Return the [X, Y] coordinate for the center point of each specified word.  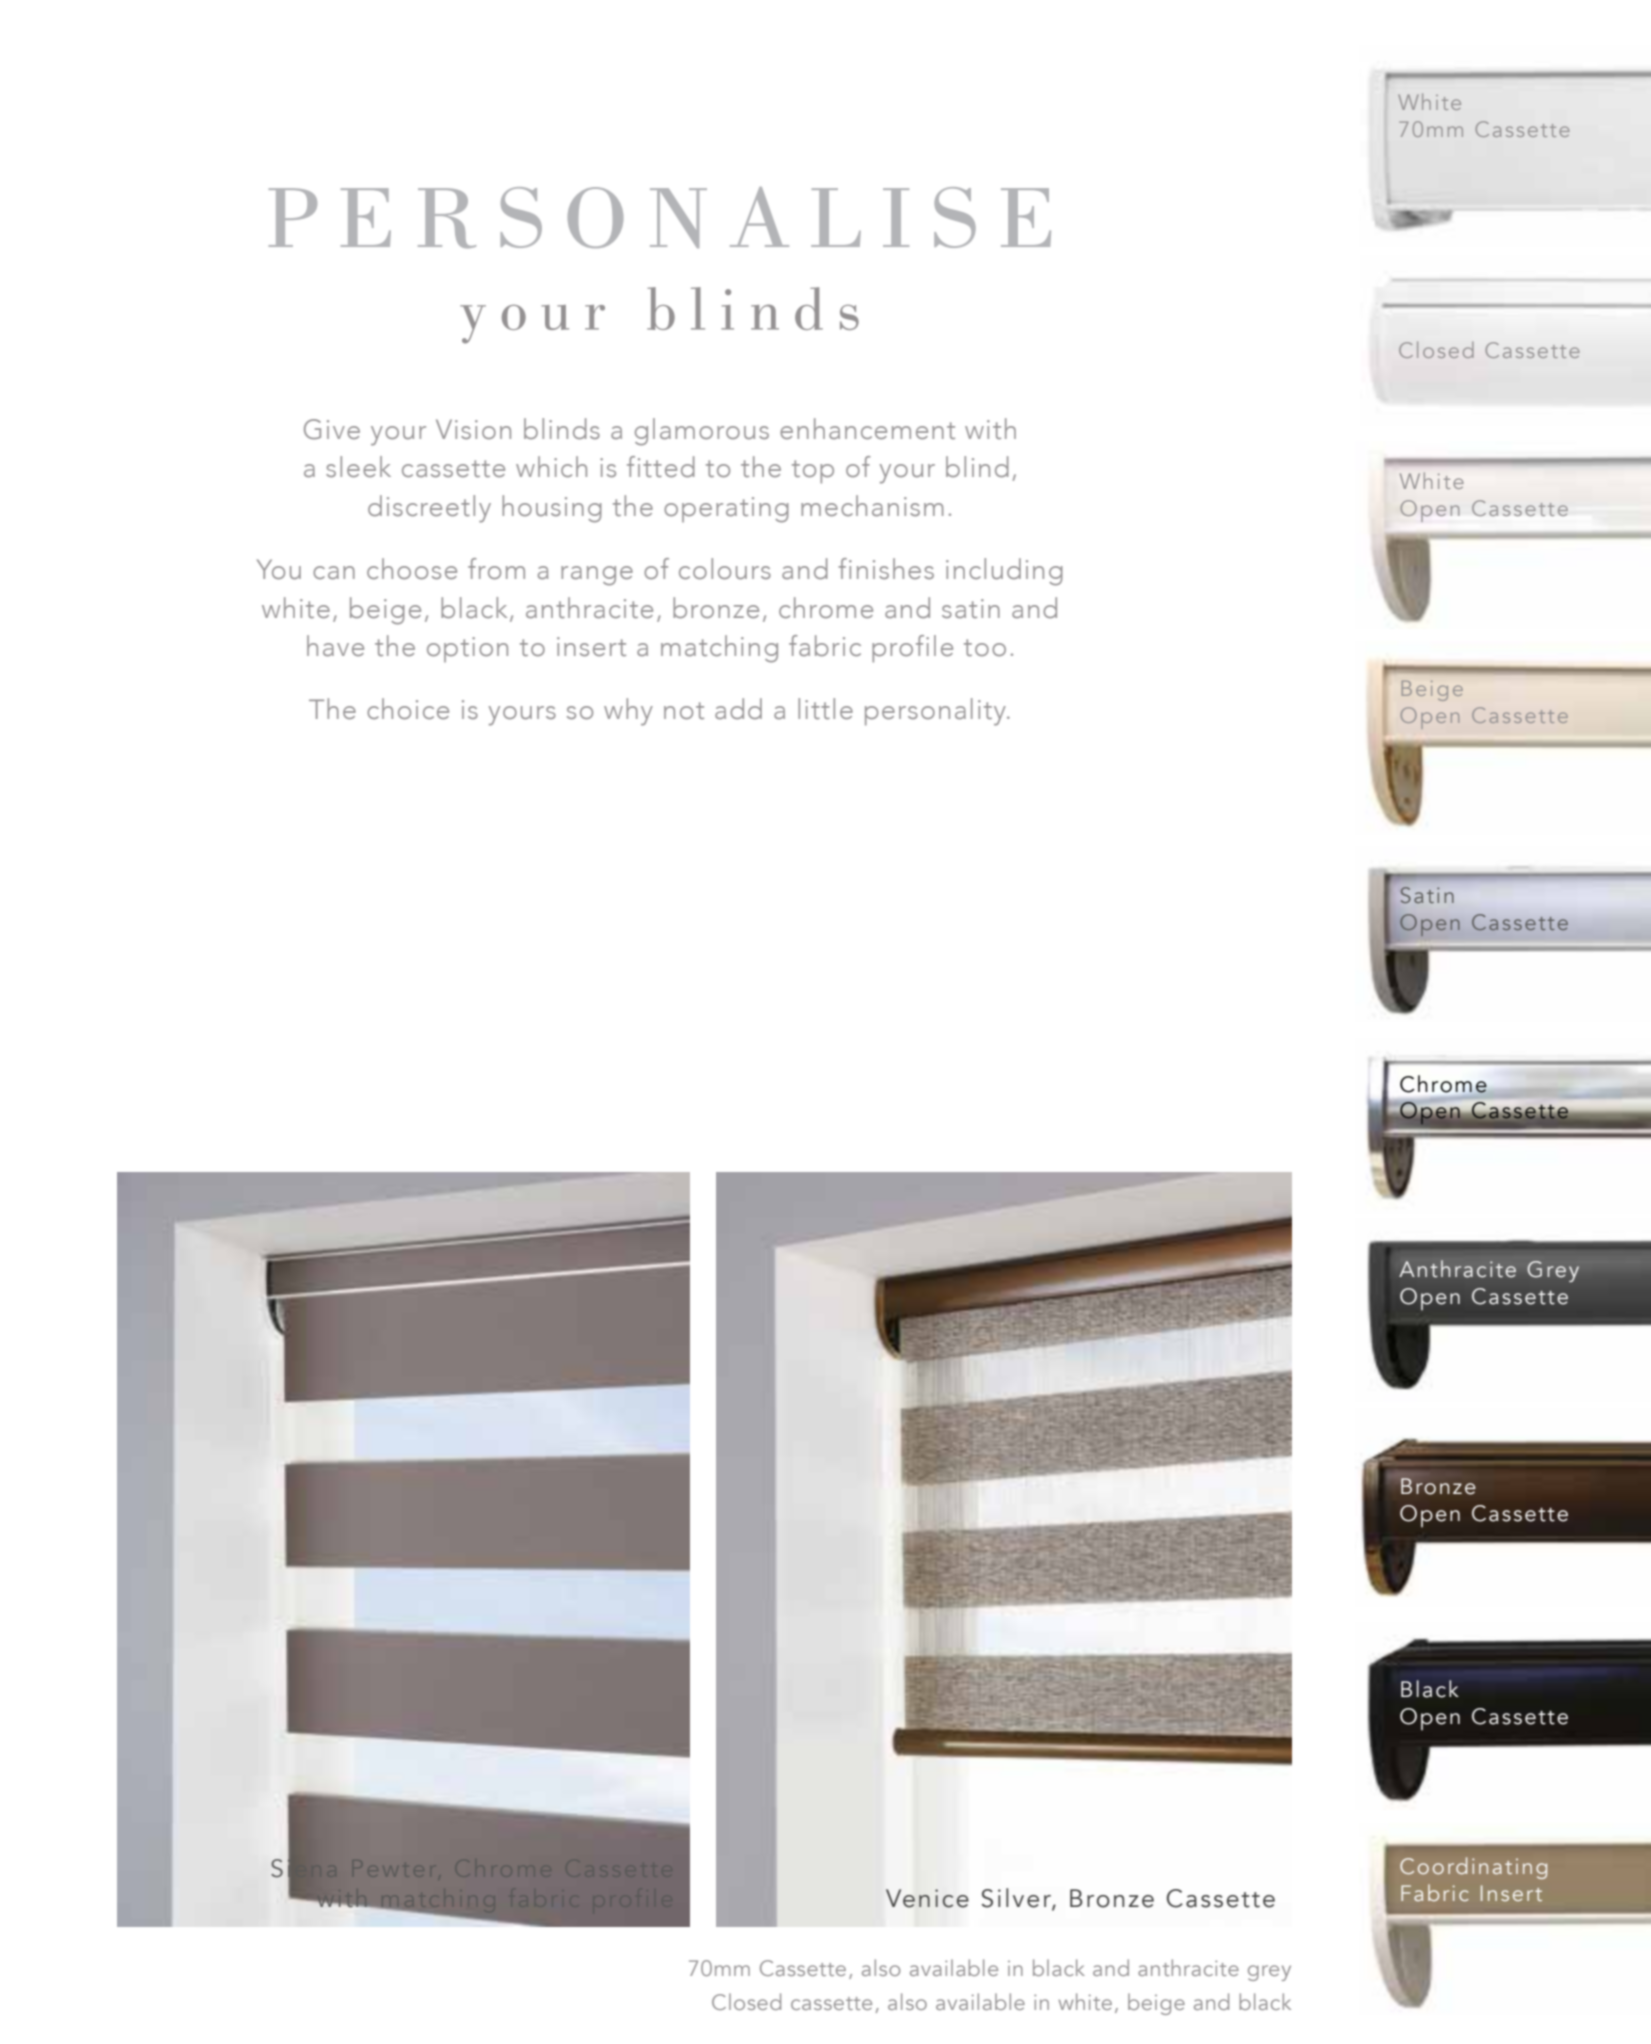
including [1004, 572]
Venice [927, 1898]
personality [937, 712]
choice [408, 709]
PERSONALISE [660, 217]
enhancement [867, 429]
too [985, 648]
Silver [1017, 1899]
